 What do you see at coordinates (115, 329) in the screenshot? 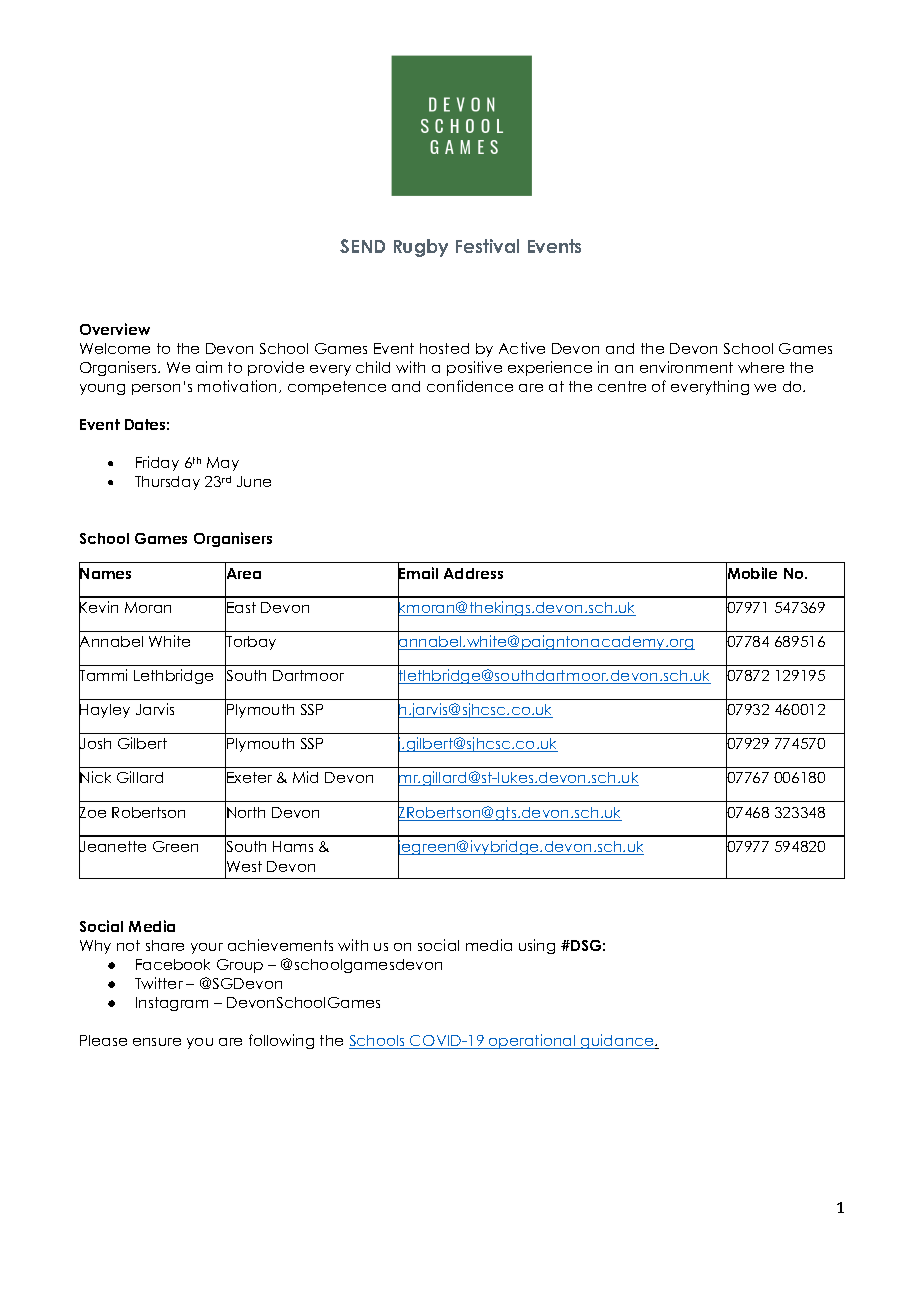
I see `Overview` at bounding box center [115, 329].
